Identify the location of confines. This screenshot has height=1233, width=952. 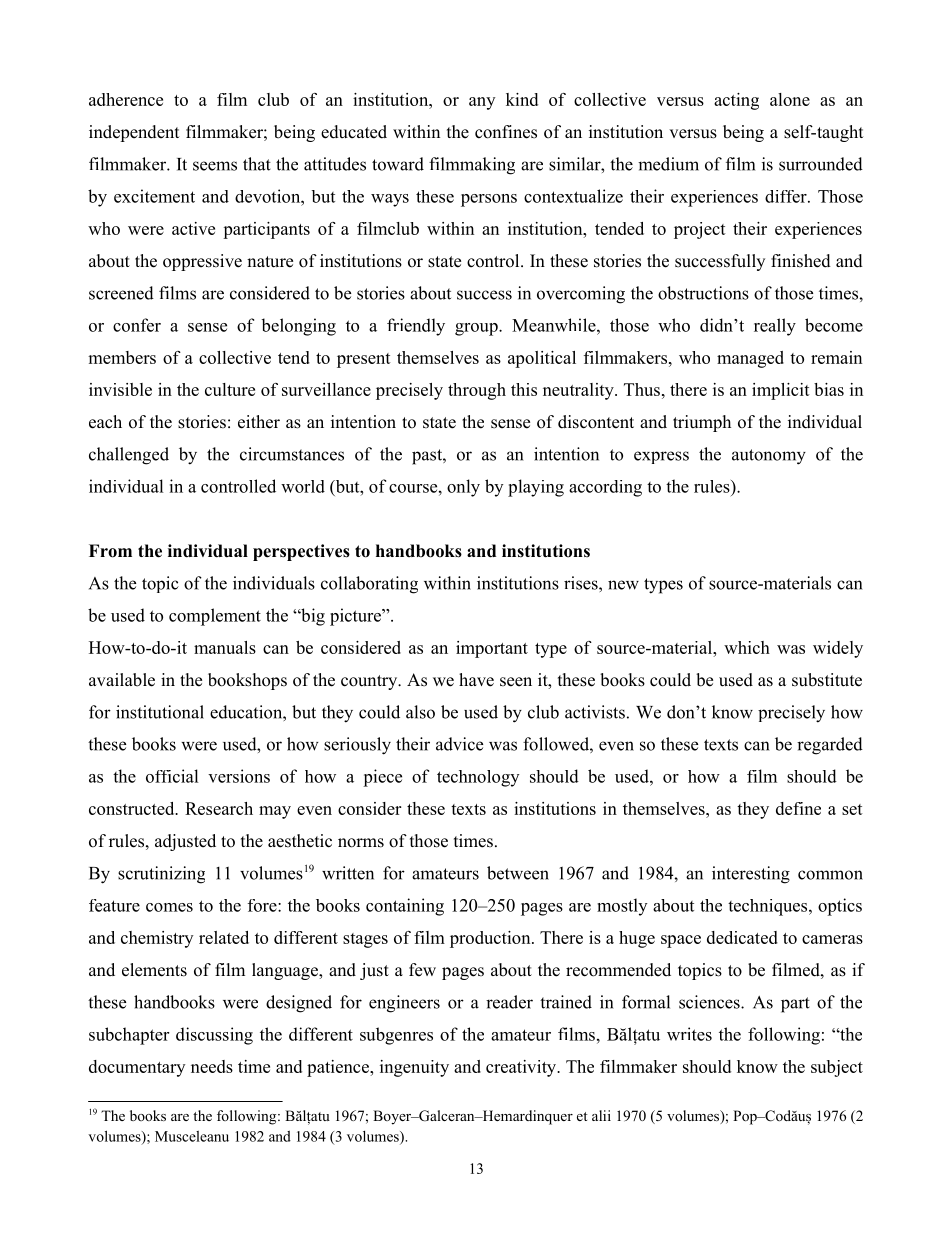
(506, 132).
